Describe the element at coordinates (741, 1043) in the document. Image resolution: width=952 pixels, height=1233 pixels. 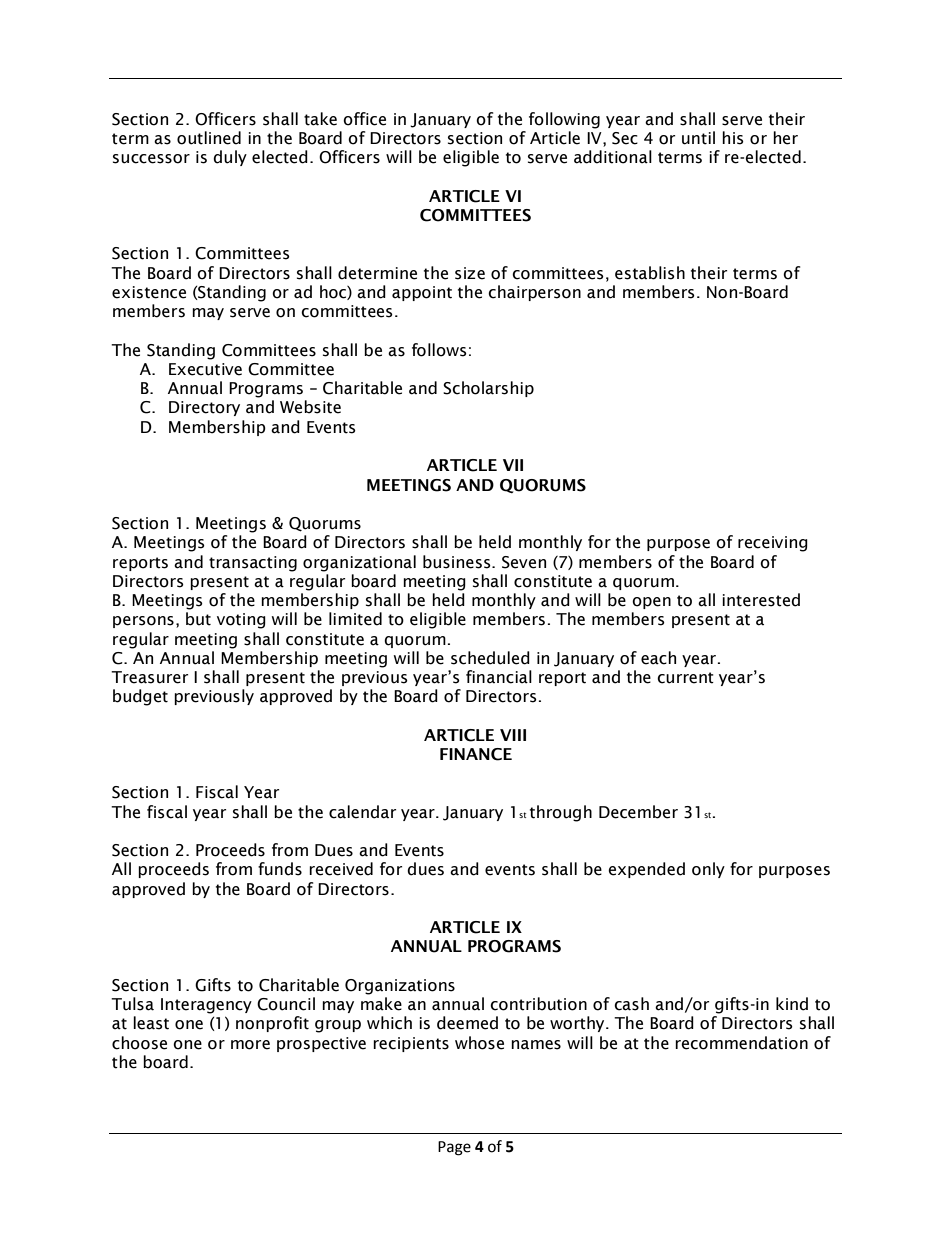
I see `recommendation` at that location.
